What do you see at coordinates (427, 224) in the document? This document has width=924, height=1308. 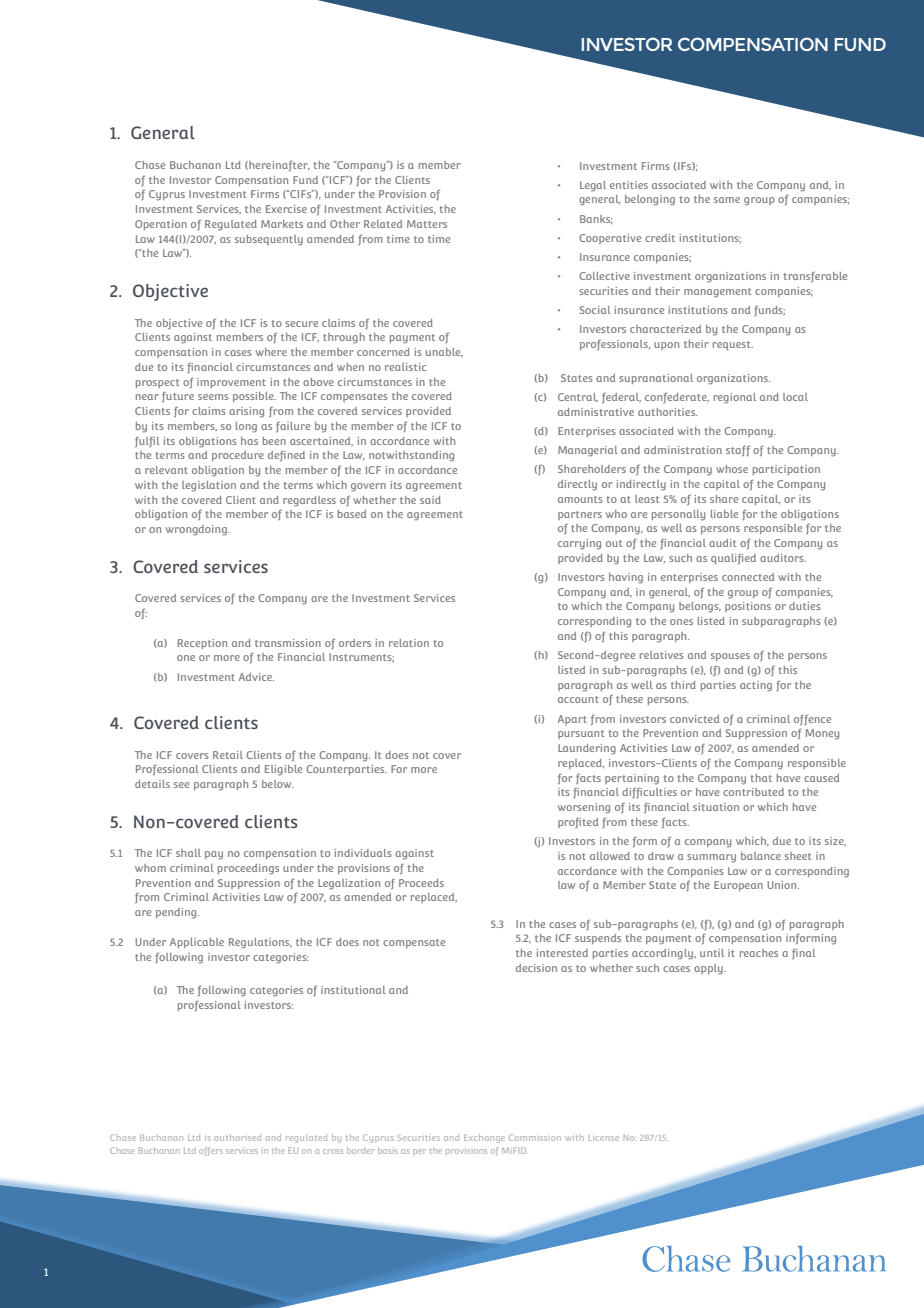 I see `Matters` at bounding box center [427, 224].
